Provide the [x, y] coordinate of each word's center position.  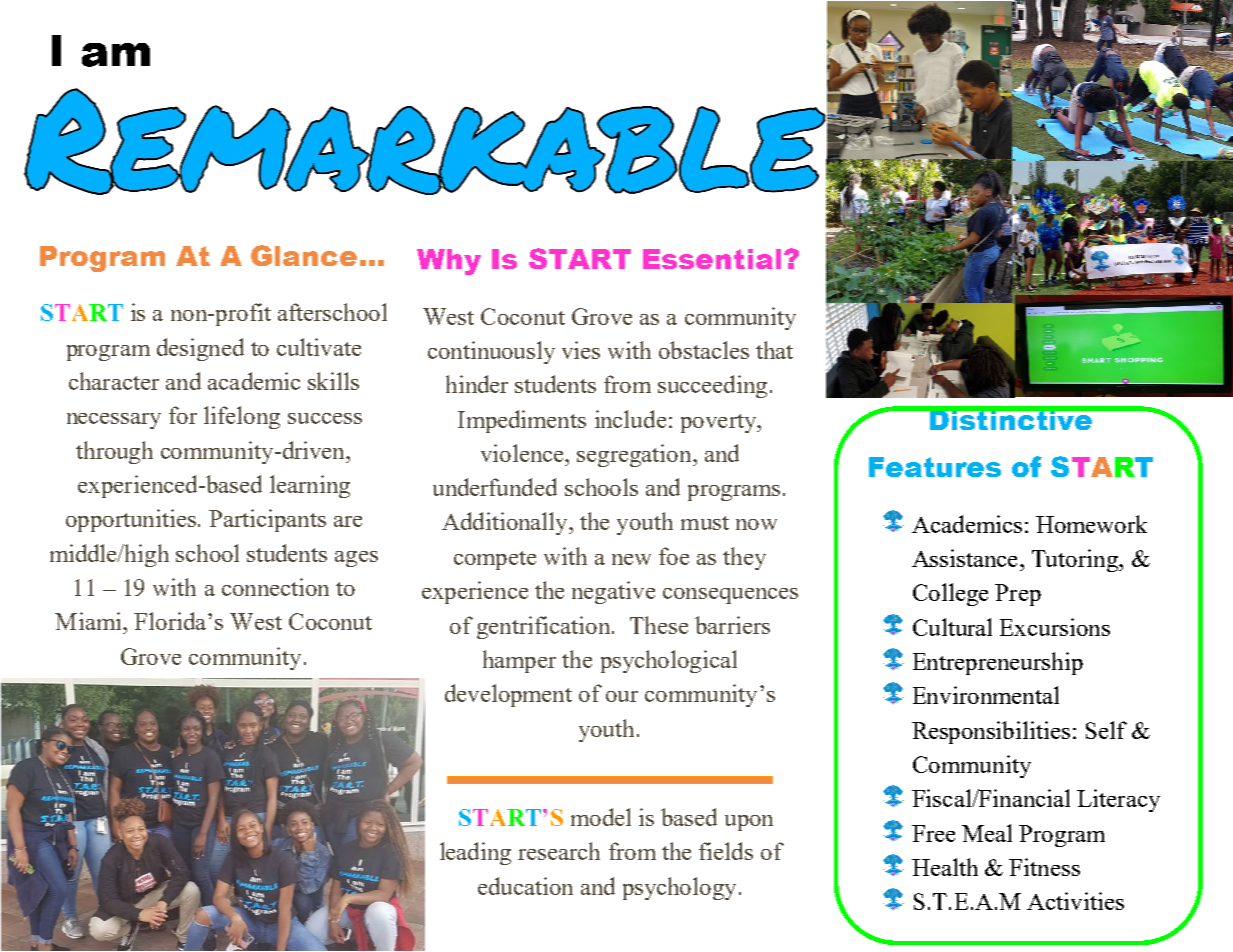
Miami [89, 621]
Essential [712, 259]
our [622, 696]
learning [310, 486]
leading [475, 853]
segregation [635, 455]
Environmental [986, 695]
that [774, 350]
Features [935, 467]
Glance [304, 255]
